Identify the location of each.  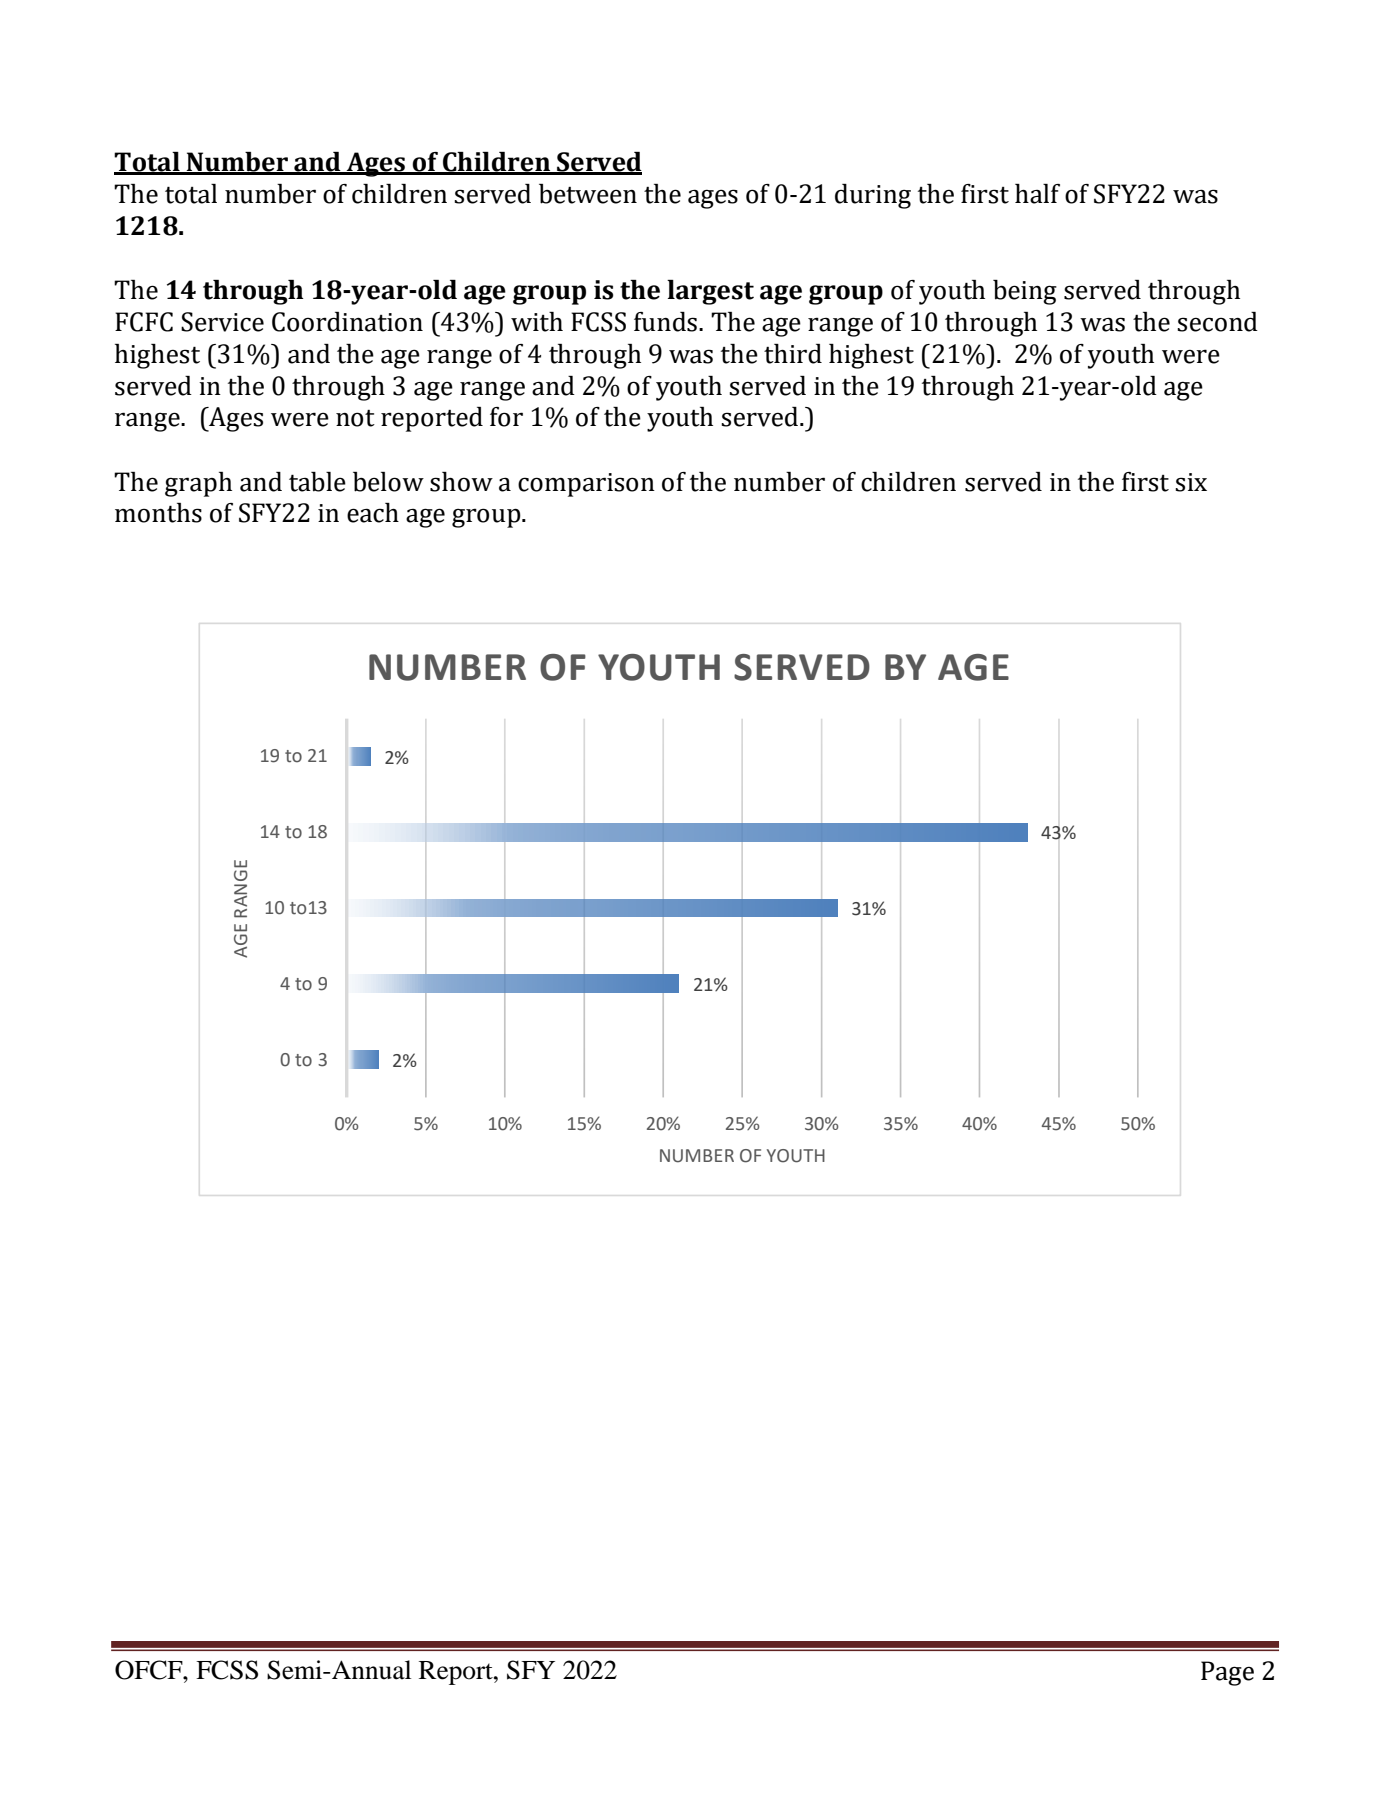
(373, 513).
